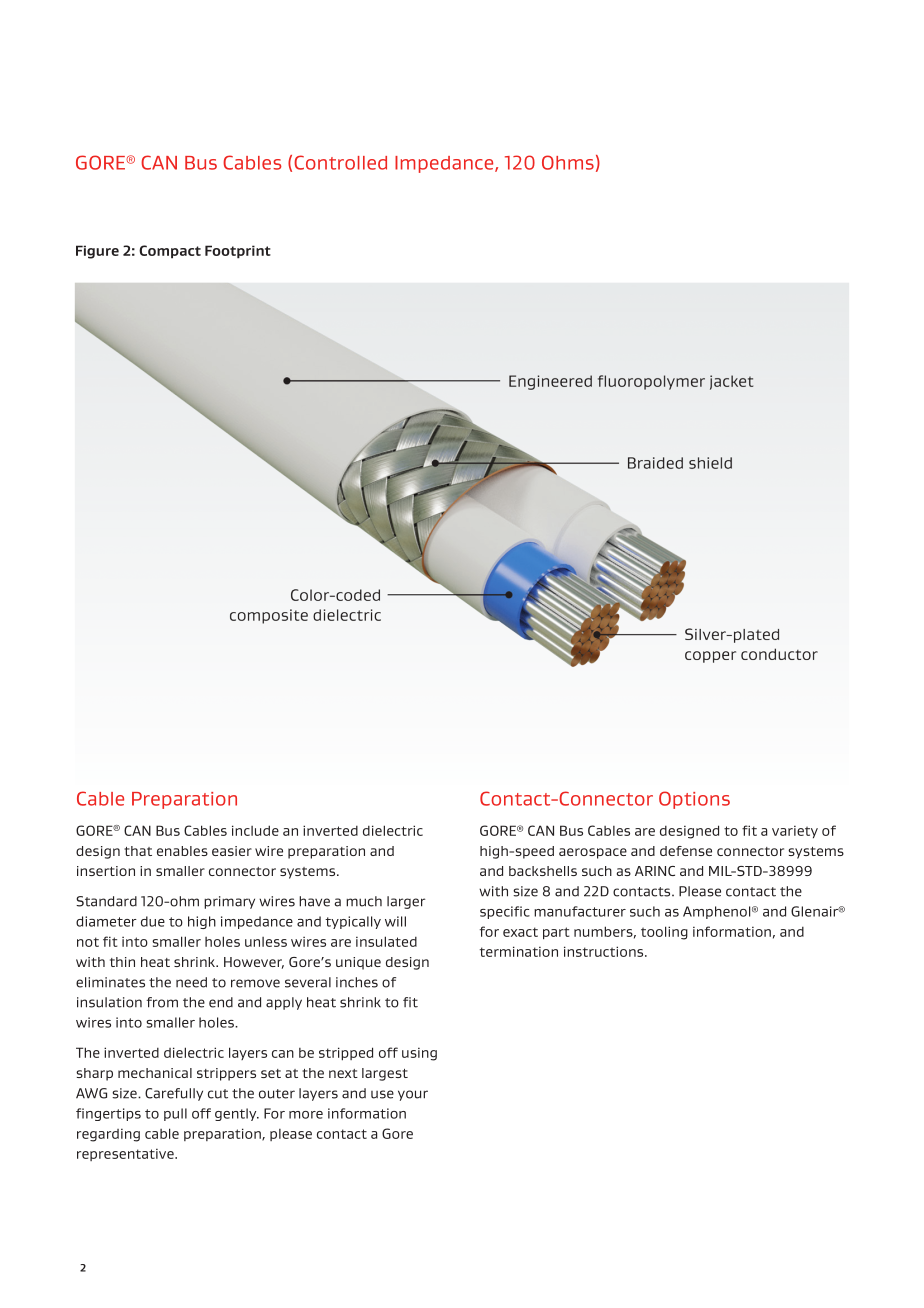 The width and height of the document is (924, 1308). I want to click on Controlled, so click(340, 162).
